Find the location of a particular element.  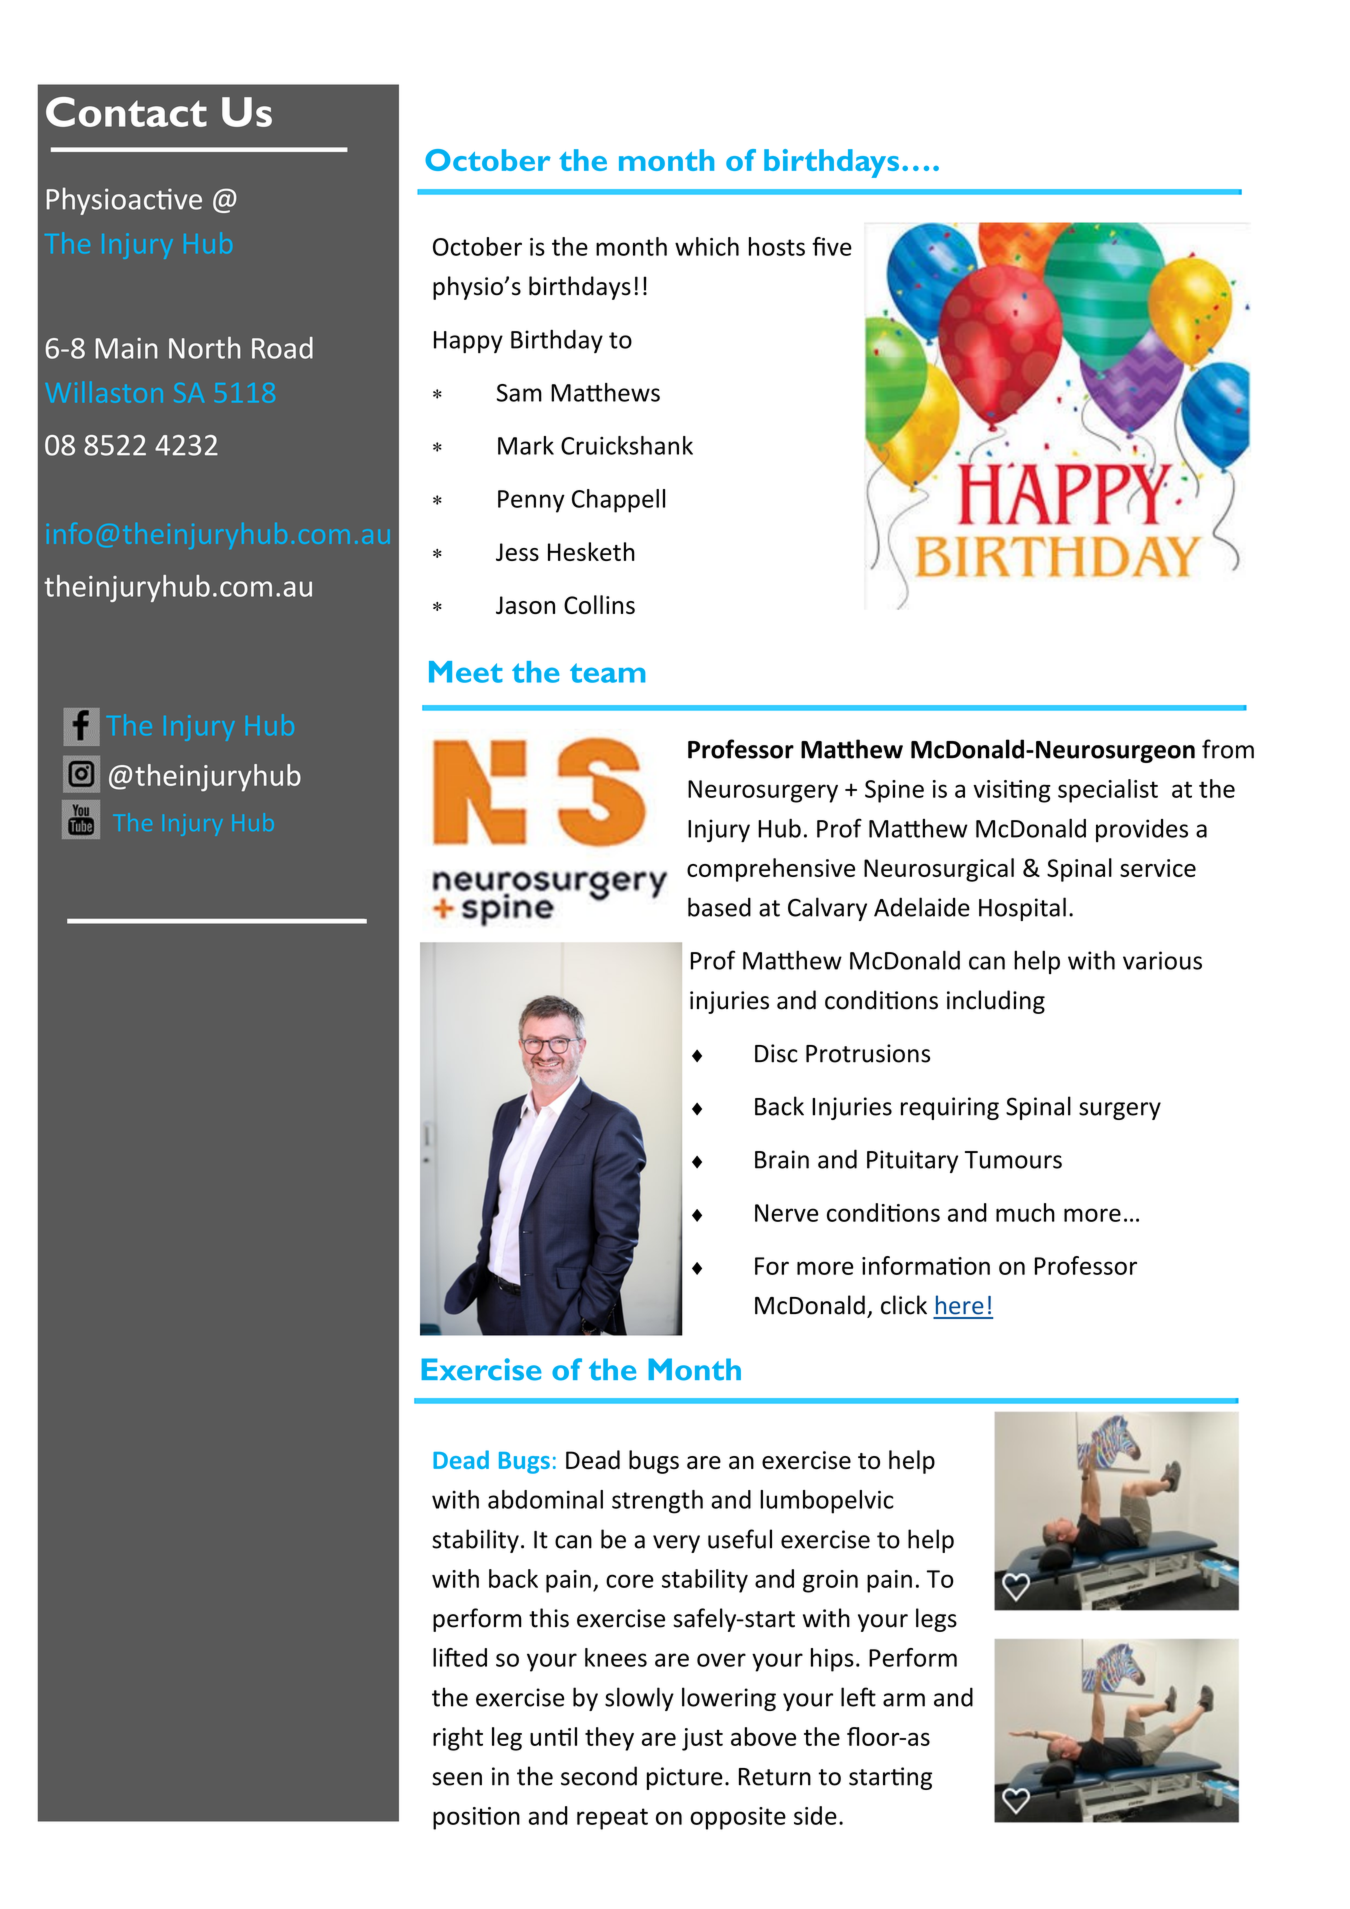

Contact is located at coordinates (126, 112).
